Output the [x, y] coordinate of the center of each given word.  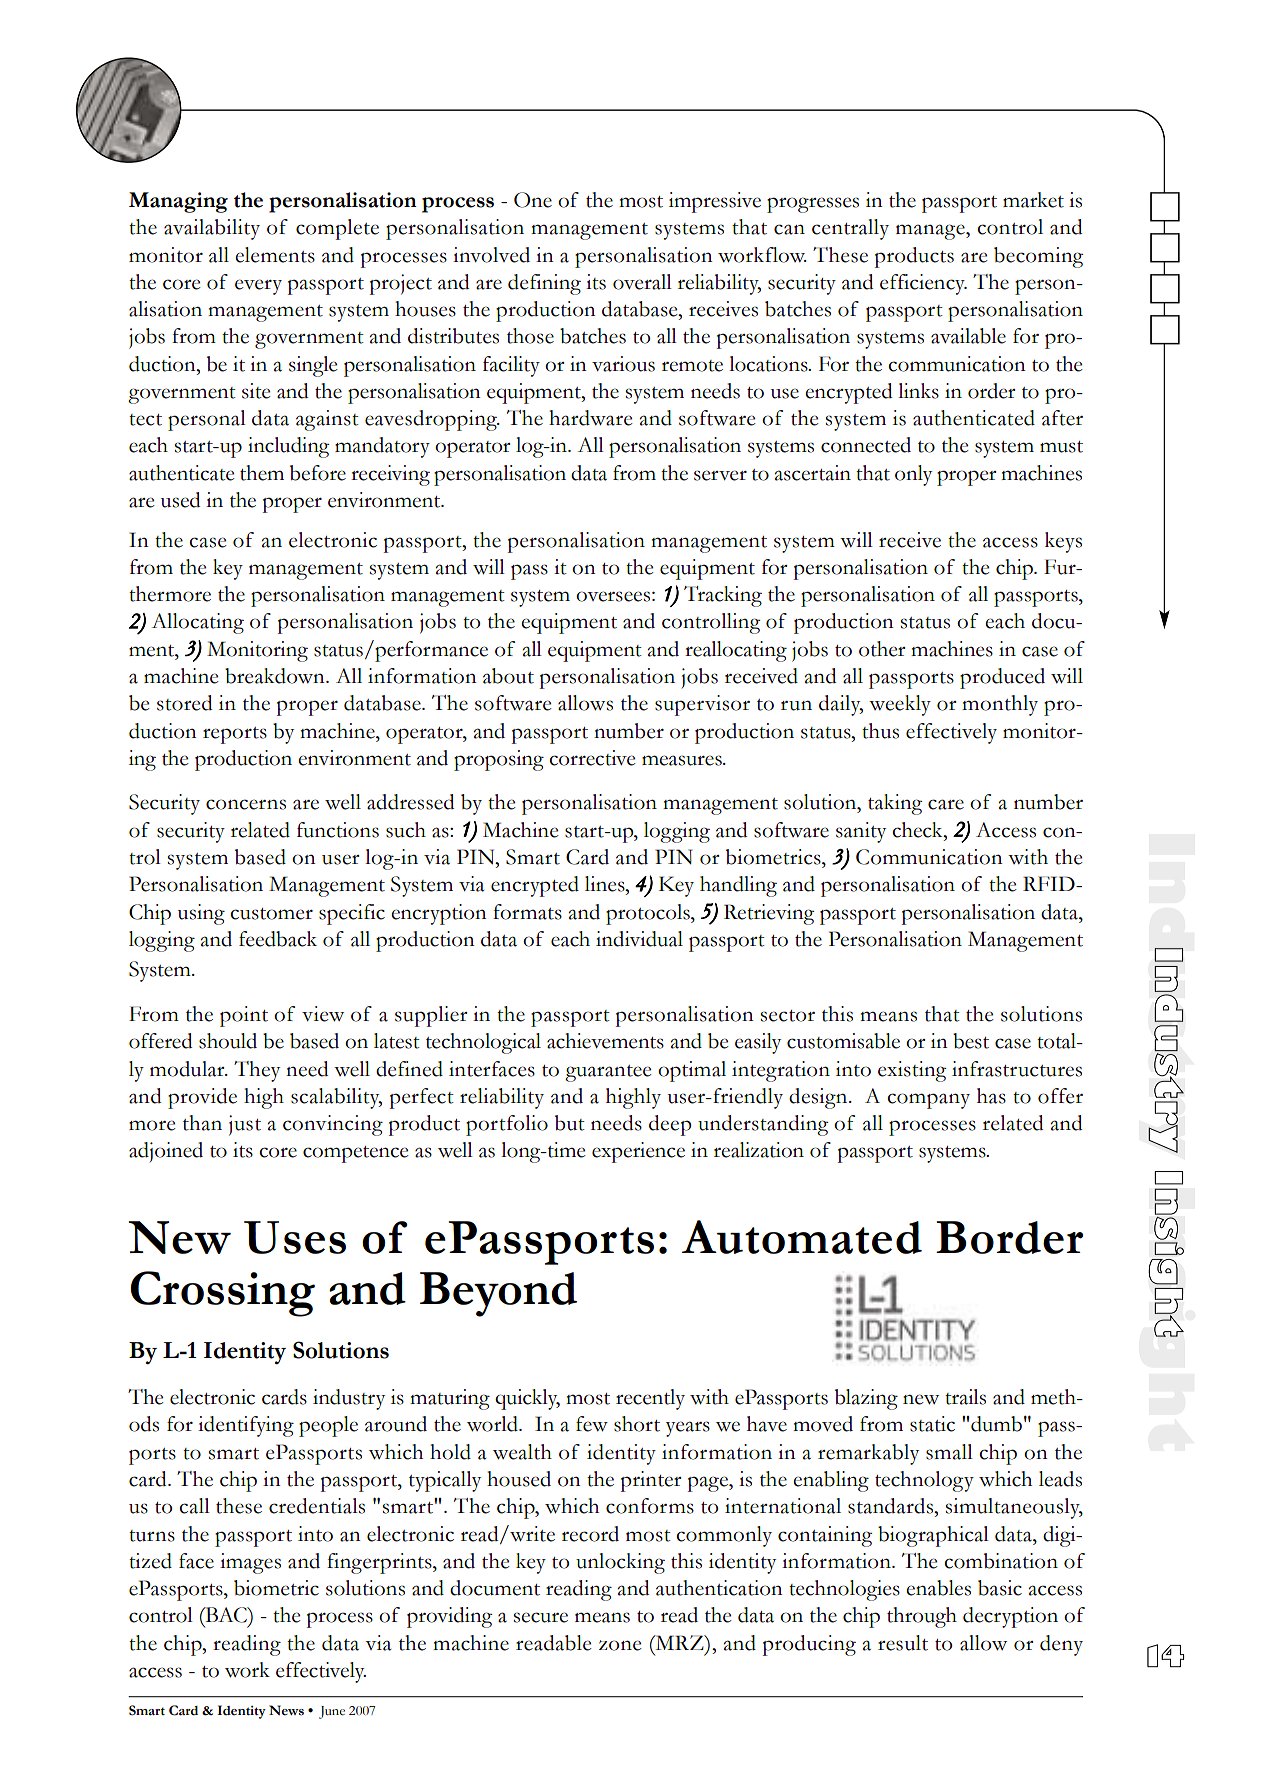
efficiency [923, 284]
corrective [592, 758]
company [928, 1101]
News [286, 1710]
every [258, 287]
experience [638, 1152]
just [245, 1125]
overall [642, 282]
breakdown [276, 676]
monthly [1000, 705]
